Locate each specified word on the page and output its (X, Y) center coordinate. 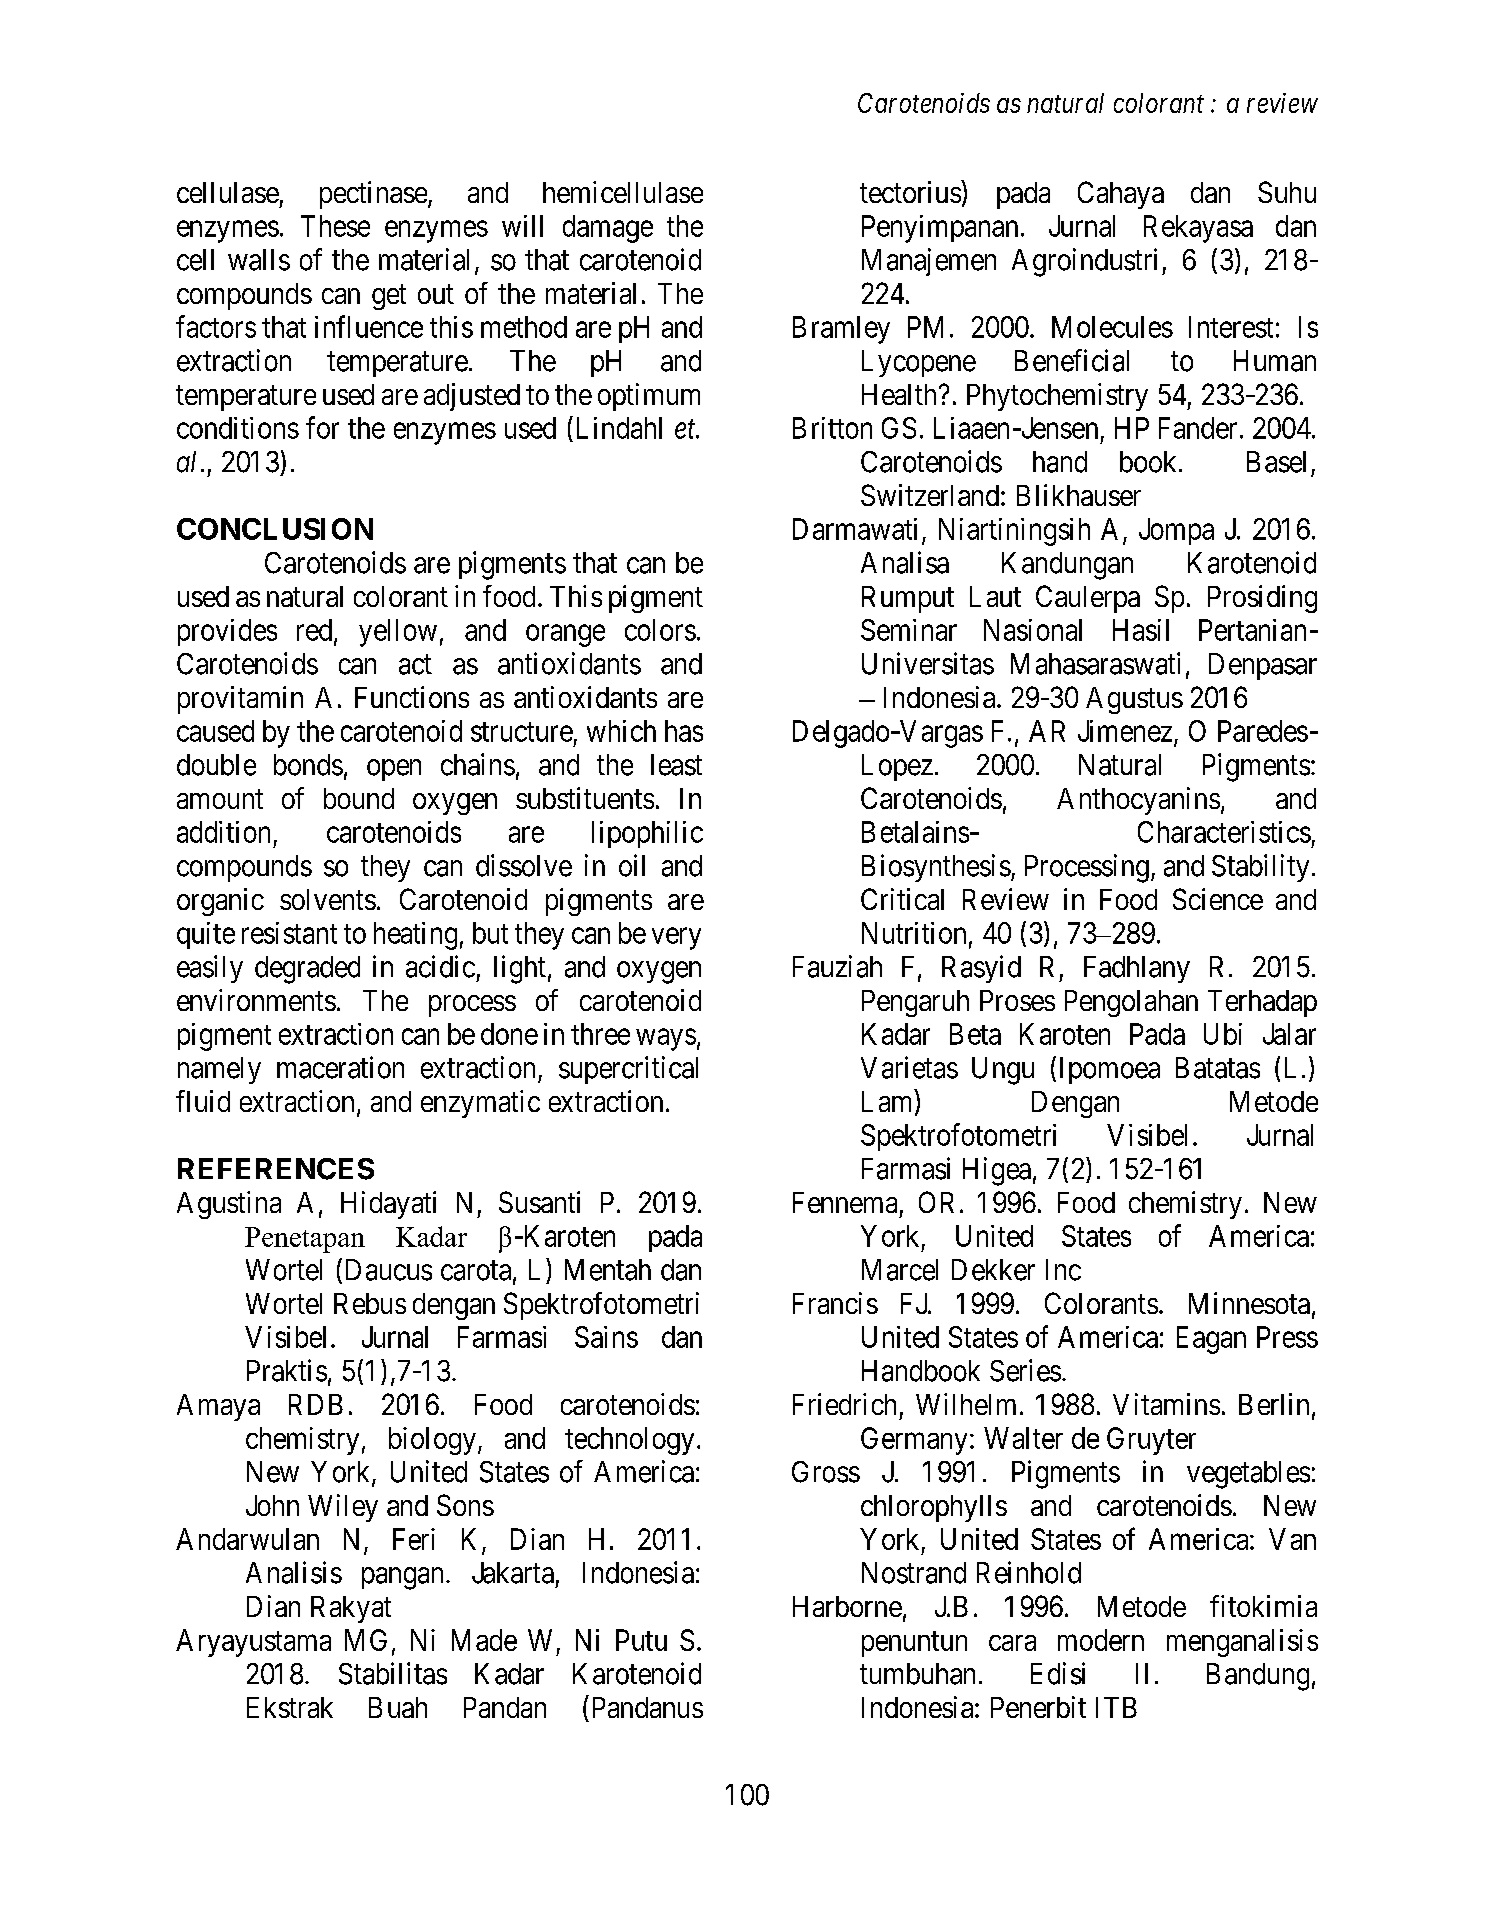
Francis (835, 1303)
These (335, 226)
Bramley (841, 330)
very (676, 939)
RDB (316, 1404)
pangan (402, 1578)
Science (1218, 899)
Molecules (1112, 327)
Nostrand (914, 1573)
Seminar (909, 630)
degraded (307, 970)
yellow (398, 633)
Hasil (1141, 630)
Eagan (1211, 1340)
